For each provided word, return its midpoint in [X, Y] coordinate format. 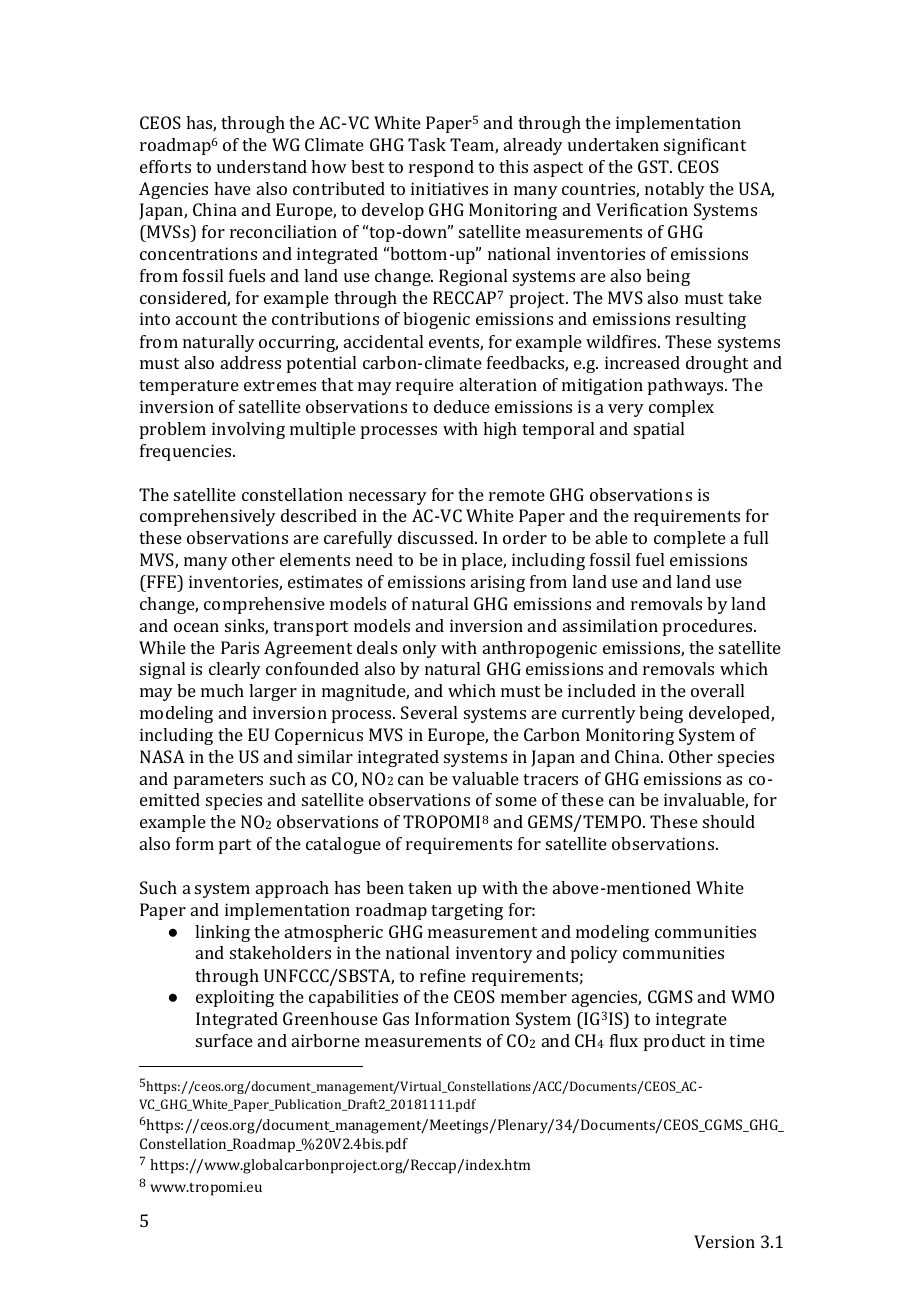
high [500, 430]
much [222, 690]
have [232, 188]
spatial [659, 430]
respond [441, 168]
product [674, 1042]
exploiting [235, 998]
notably [675, 190]
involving [248, 430]
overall [717, 690]
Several [429, 712]
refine [443, 975]
